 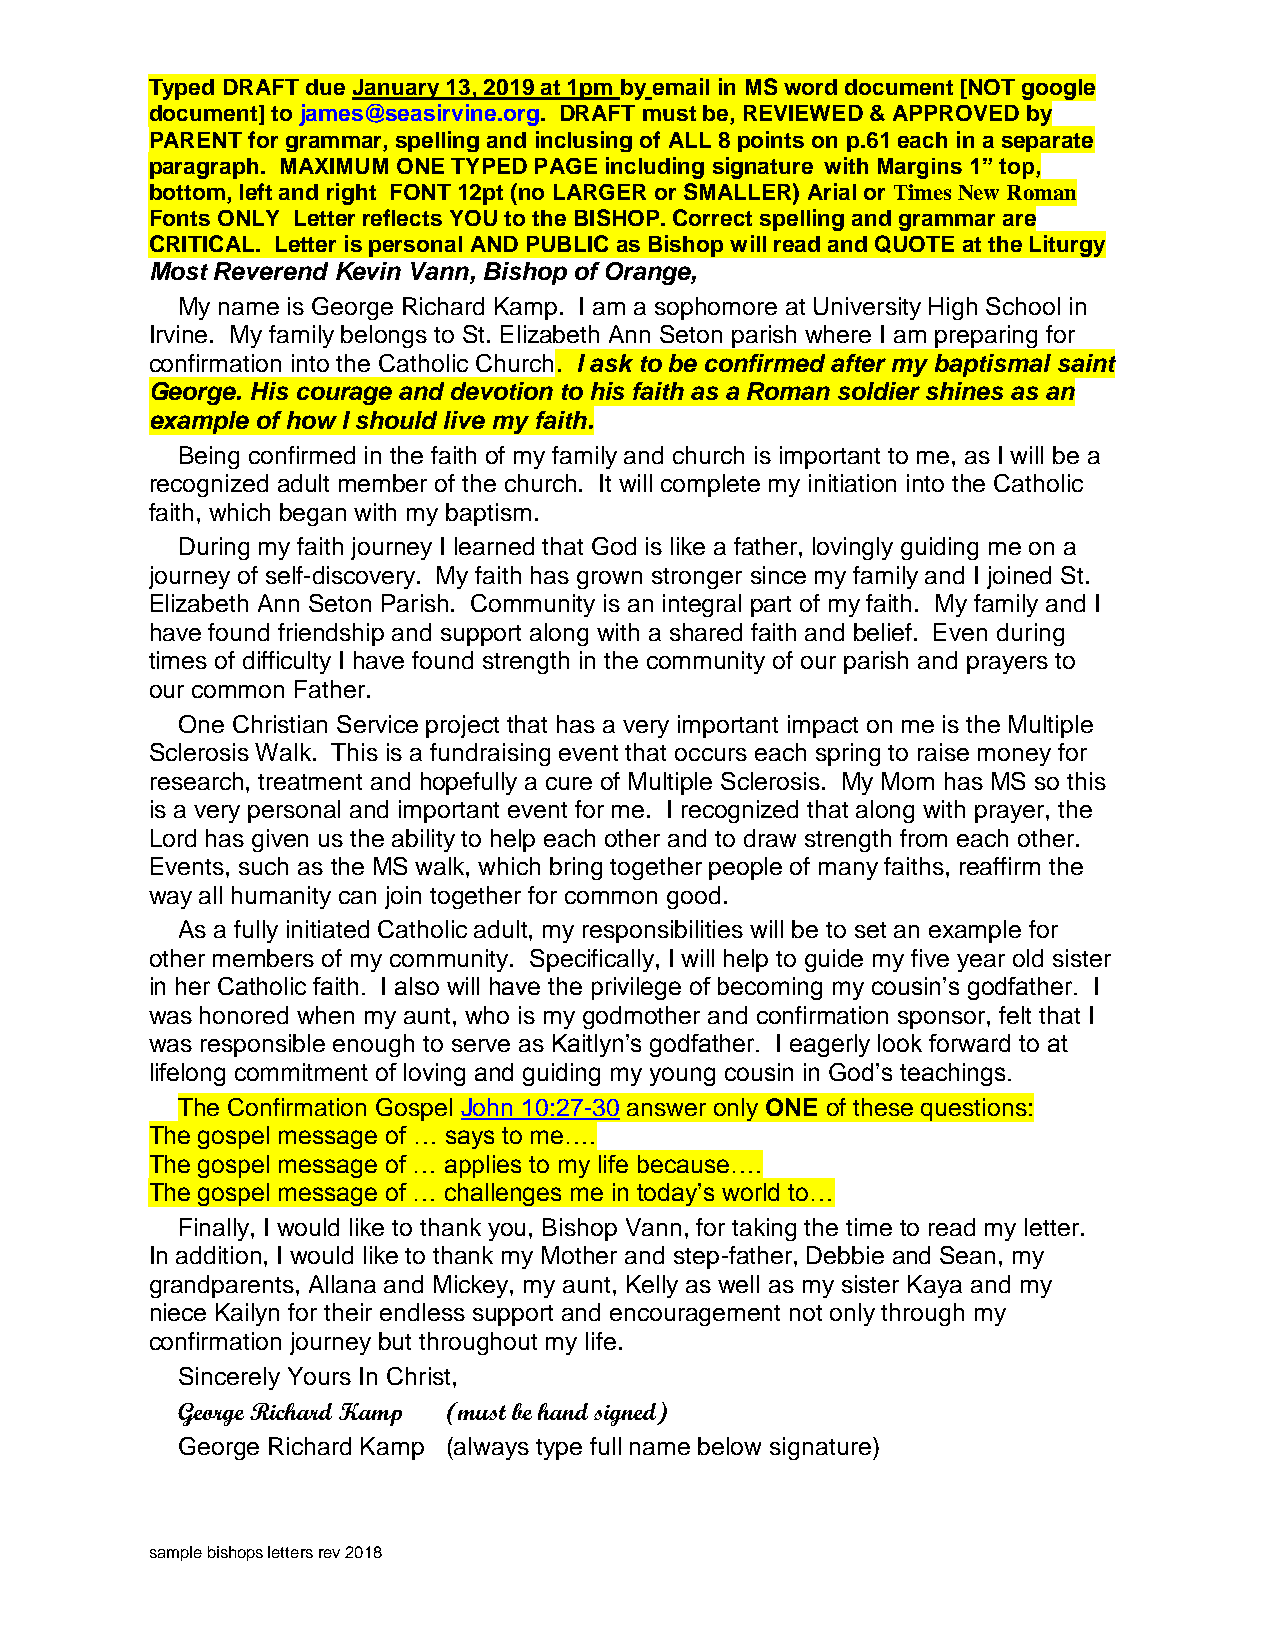 I want to click on APPROVED, so click(x=956, y=113).
